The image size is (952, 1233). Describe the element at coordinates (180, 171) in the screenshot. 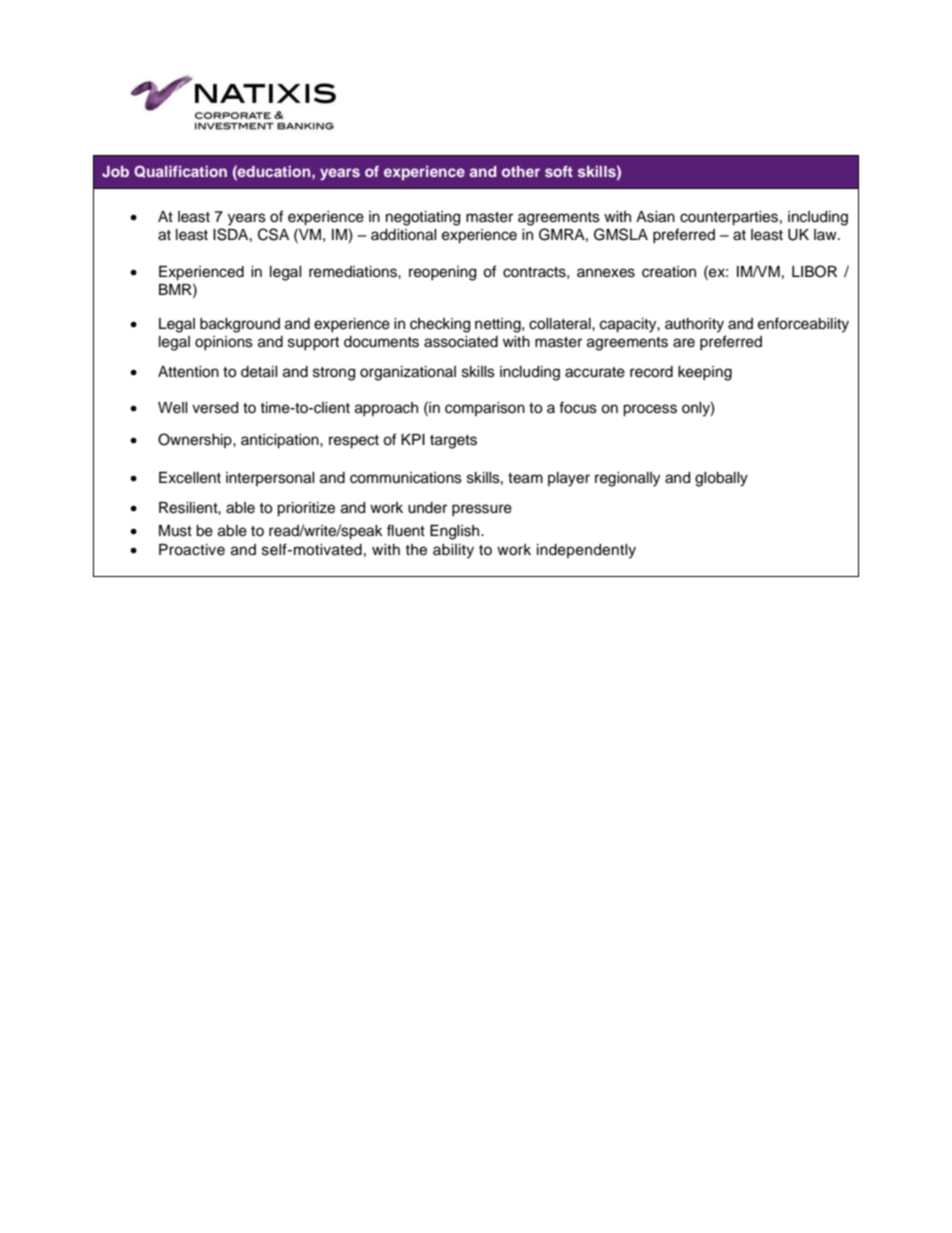

I see `Qualification` at that location.
